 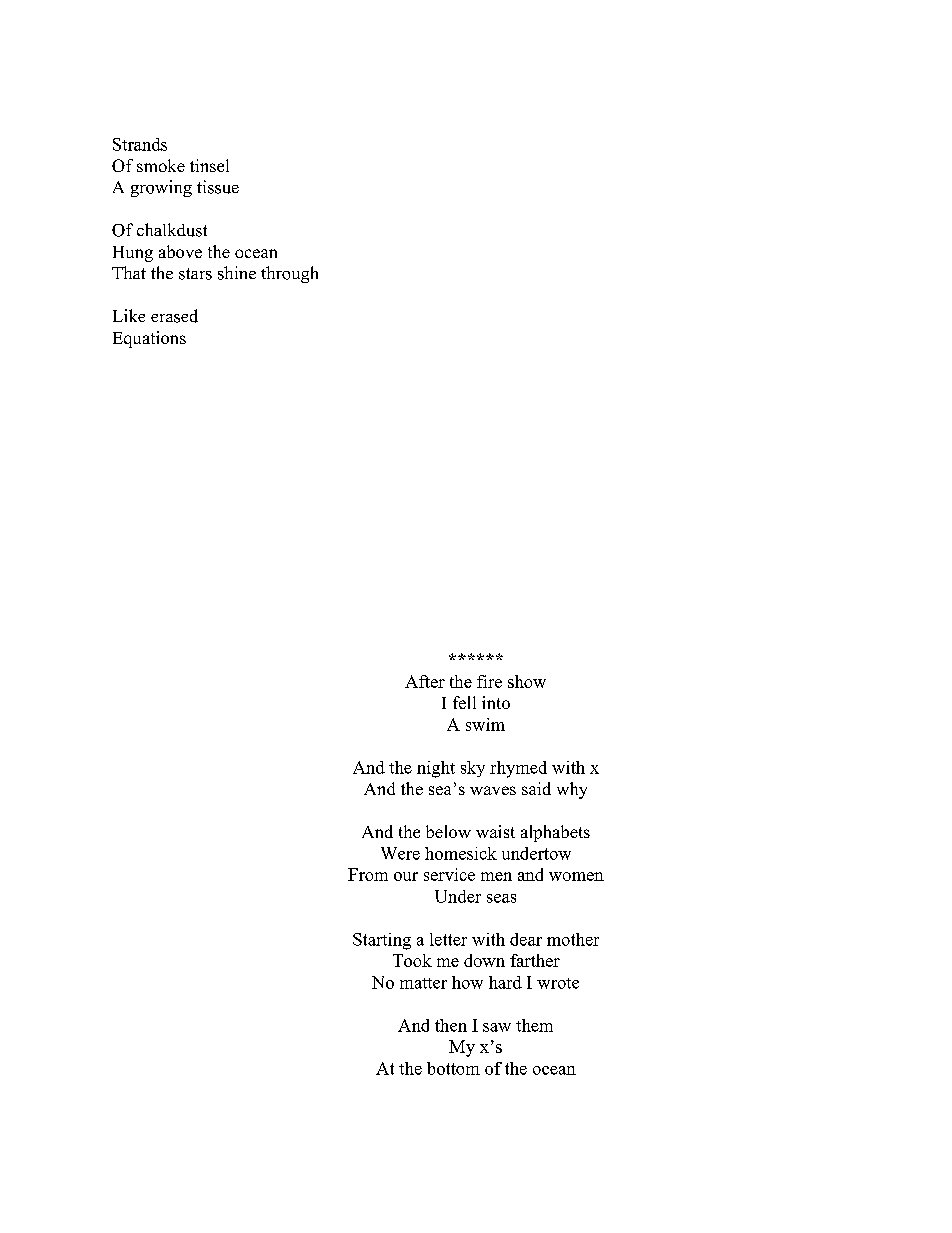 I want to click on smoke, so click(x=161, y=165).
